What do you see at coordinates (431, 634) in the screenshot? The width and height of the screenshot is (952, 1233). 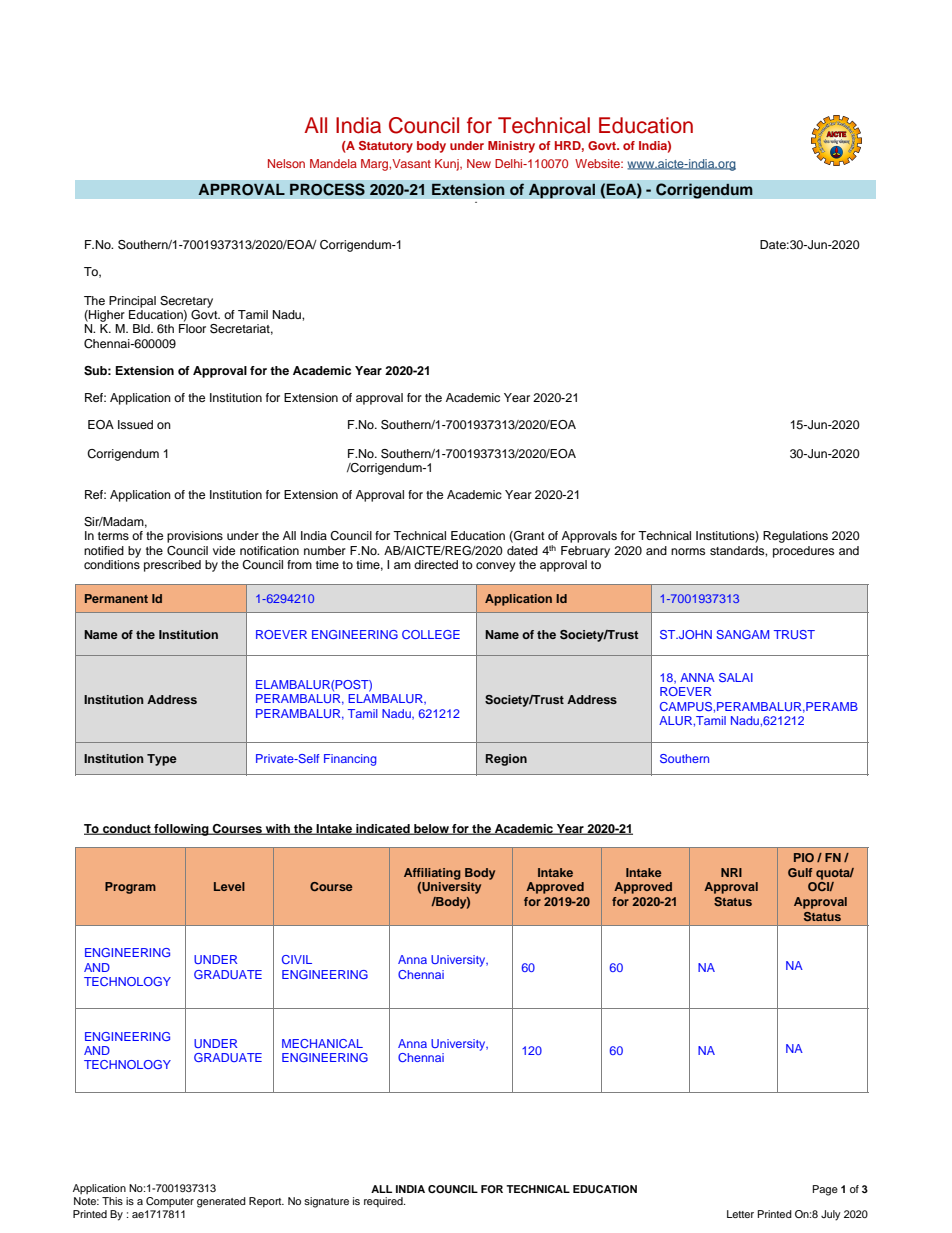 I see `COLLEGE` at bounding box center [431, 634].
